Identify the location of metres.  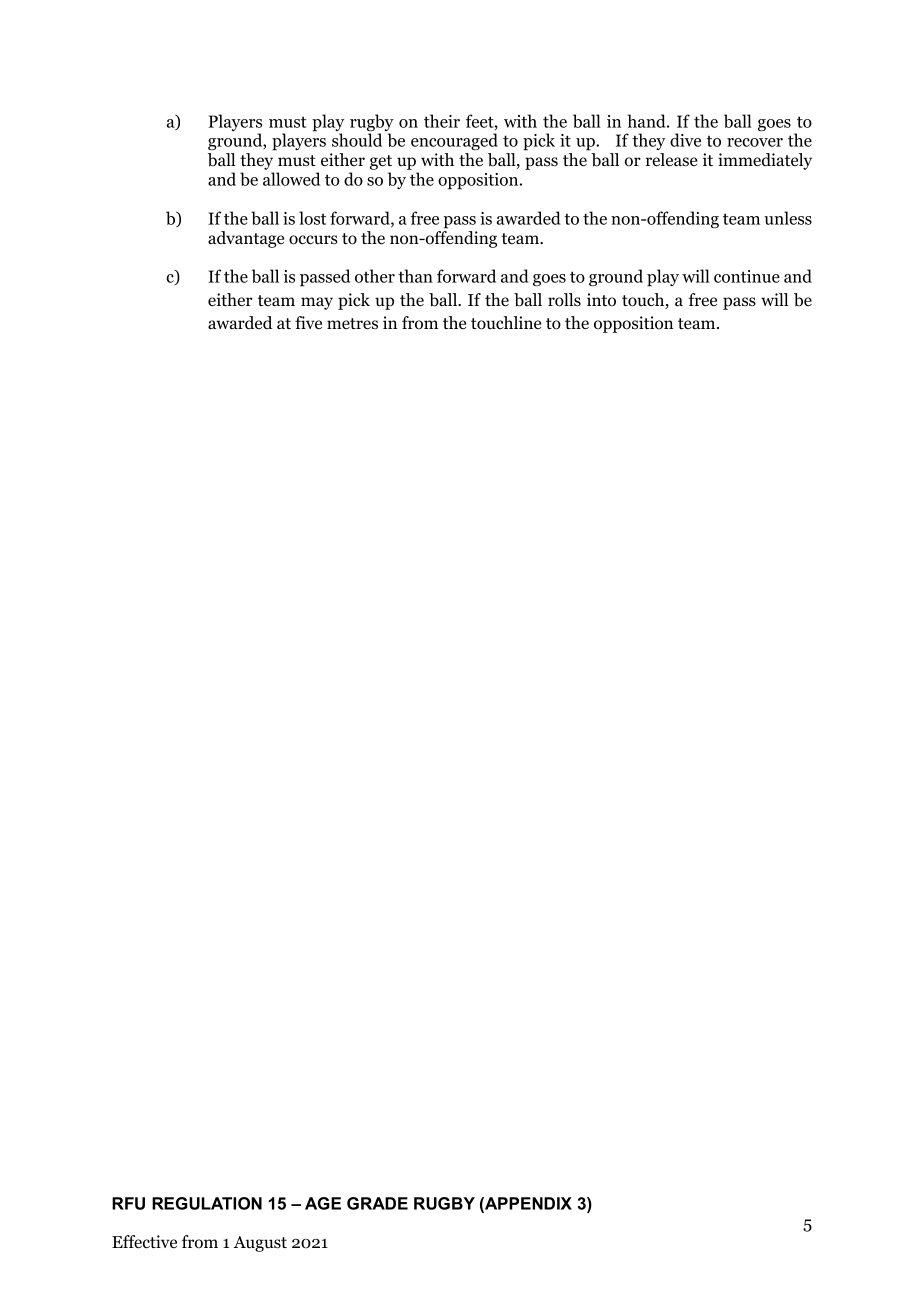
(352, 324).
